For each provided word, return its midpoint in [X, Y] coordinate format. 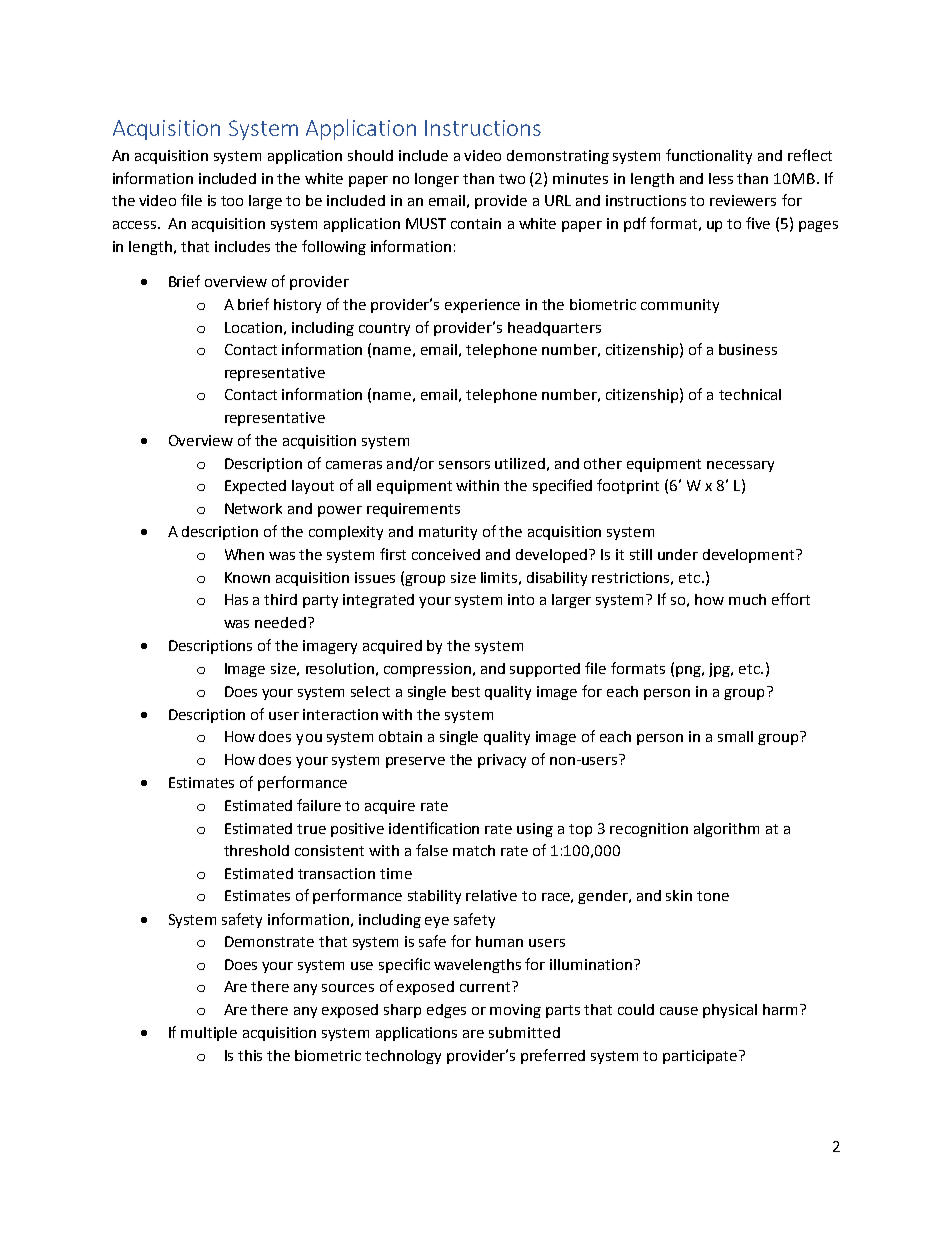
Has [236, 599]
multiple [209, 1034]
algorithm [726, 830]
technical [750, 394]
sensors [464, 465]
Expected [255, 487]
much [747, 599]
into [521, 599]
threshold [256, 850]
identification [434, 828]
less [721, 178]
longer [437, 180]
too [232, 201]
